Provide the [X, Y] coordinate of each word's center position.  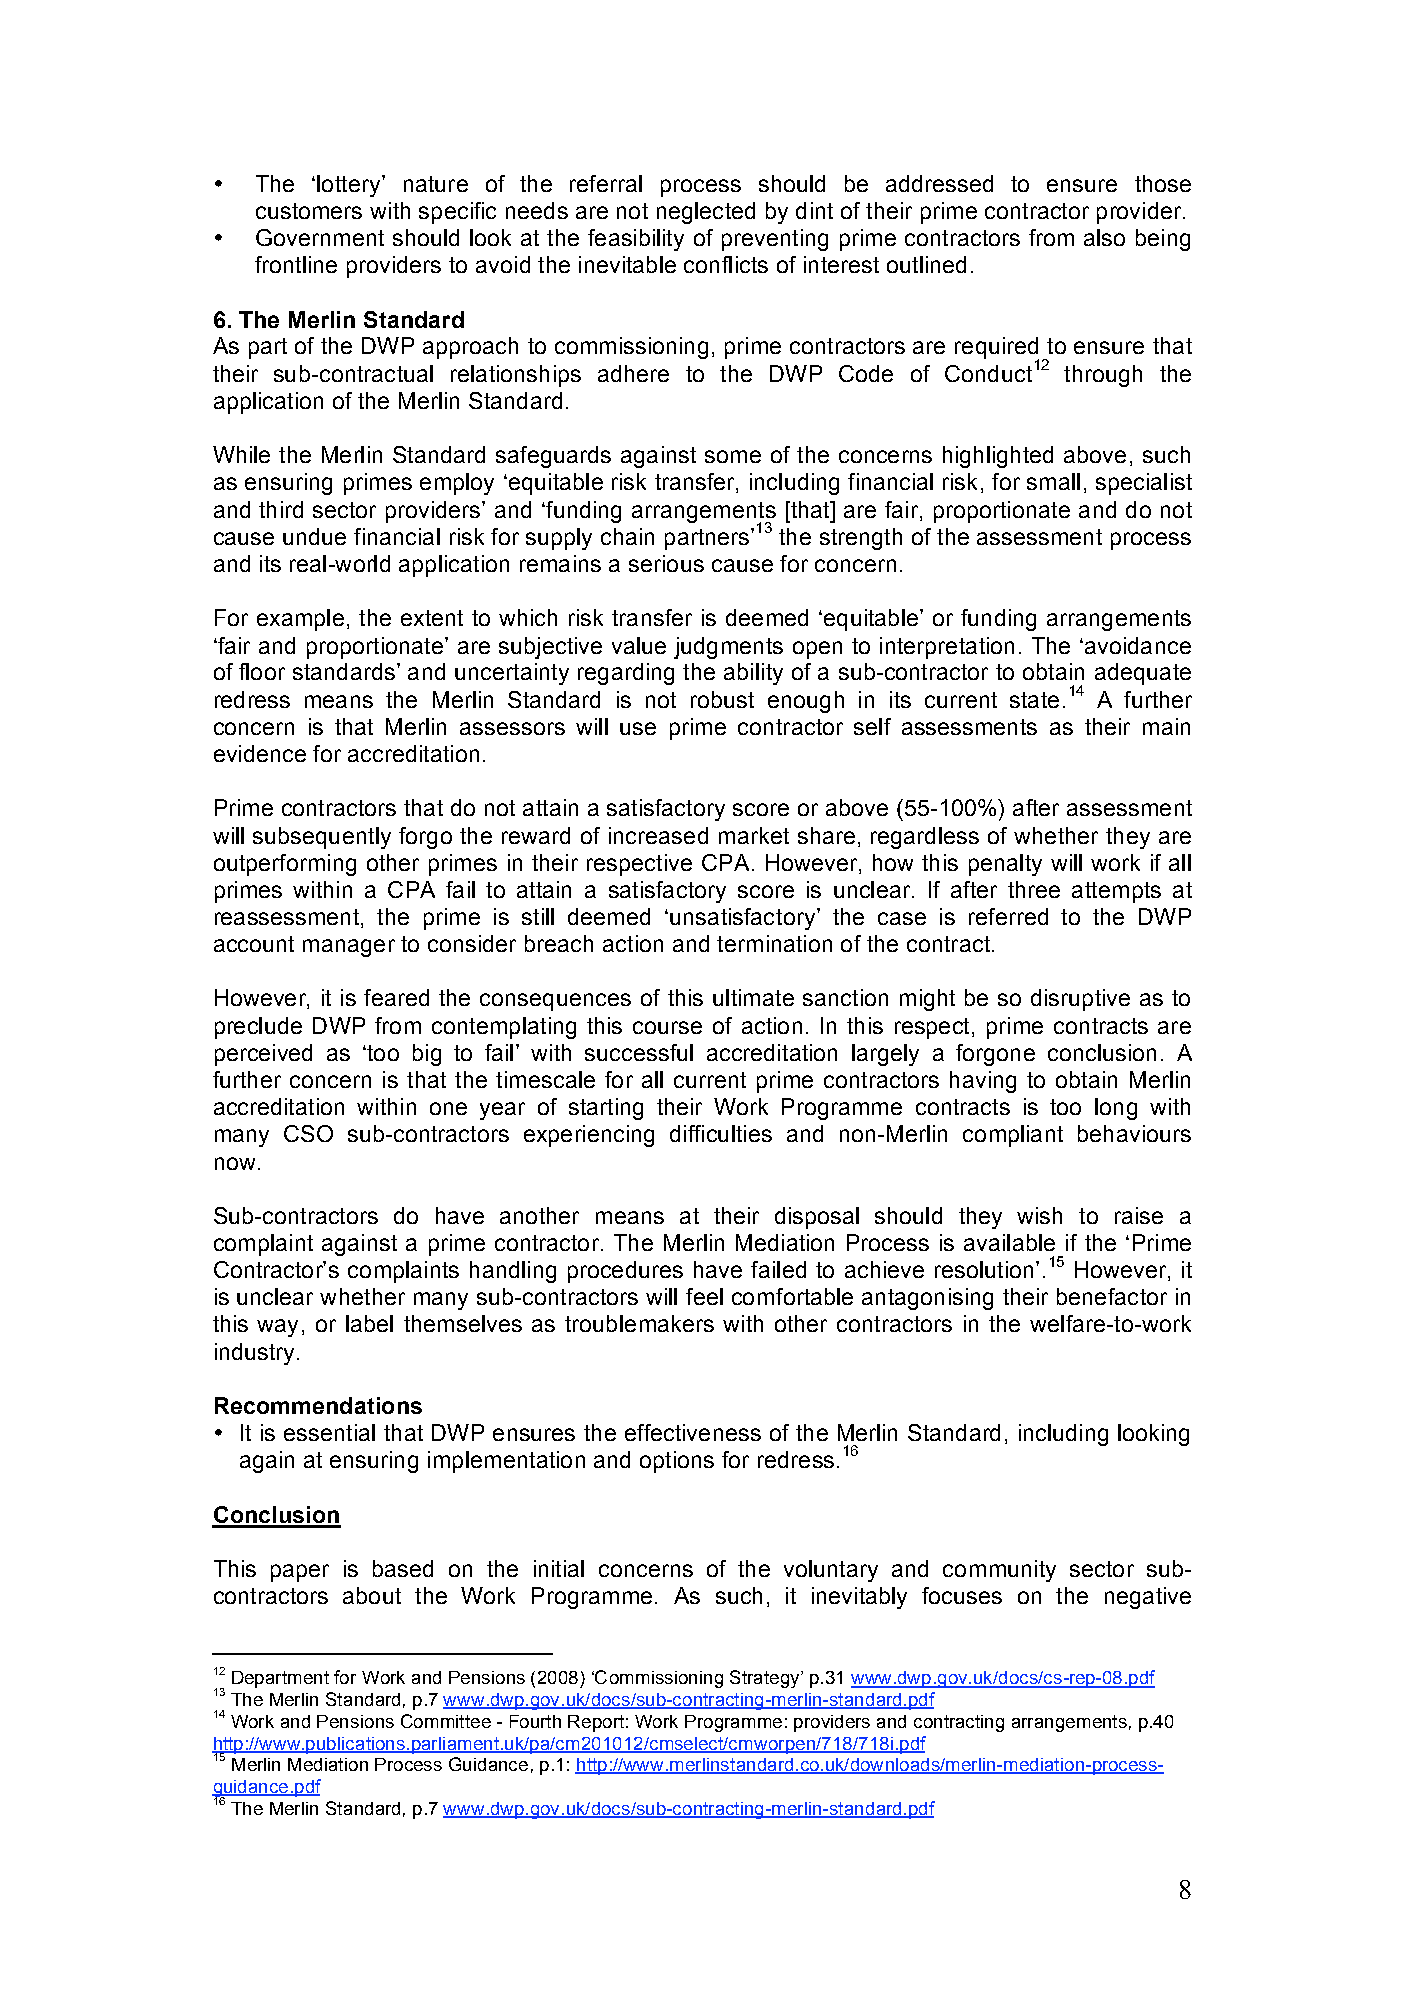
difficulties [721, 1133]
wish [1039, 1215]
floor [262, 671]
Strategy [766, 1679]
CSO [308, 1133]
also [1104, 237]
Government [320, 237]
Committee [446, 1721]
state [1034, 700]
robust [722, 699]
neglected [706, 213]
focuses [962, 1595]
